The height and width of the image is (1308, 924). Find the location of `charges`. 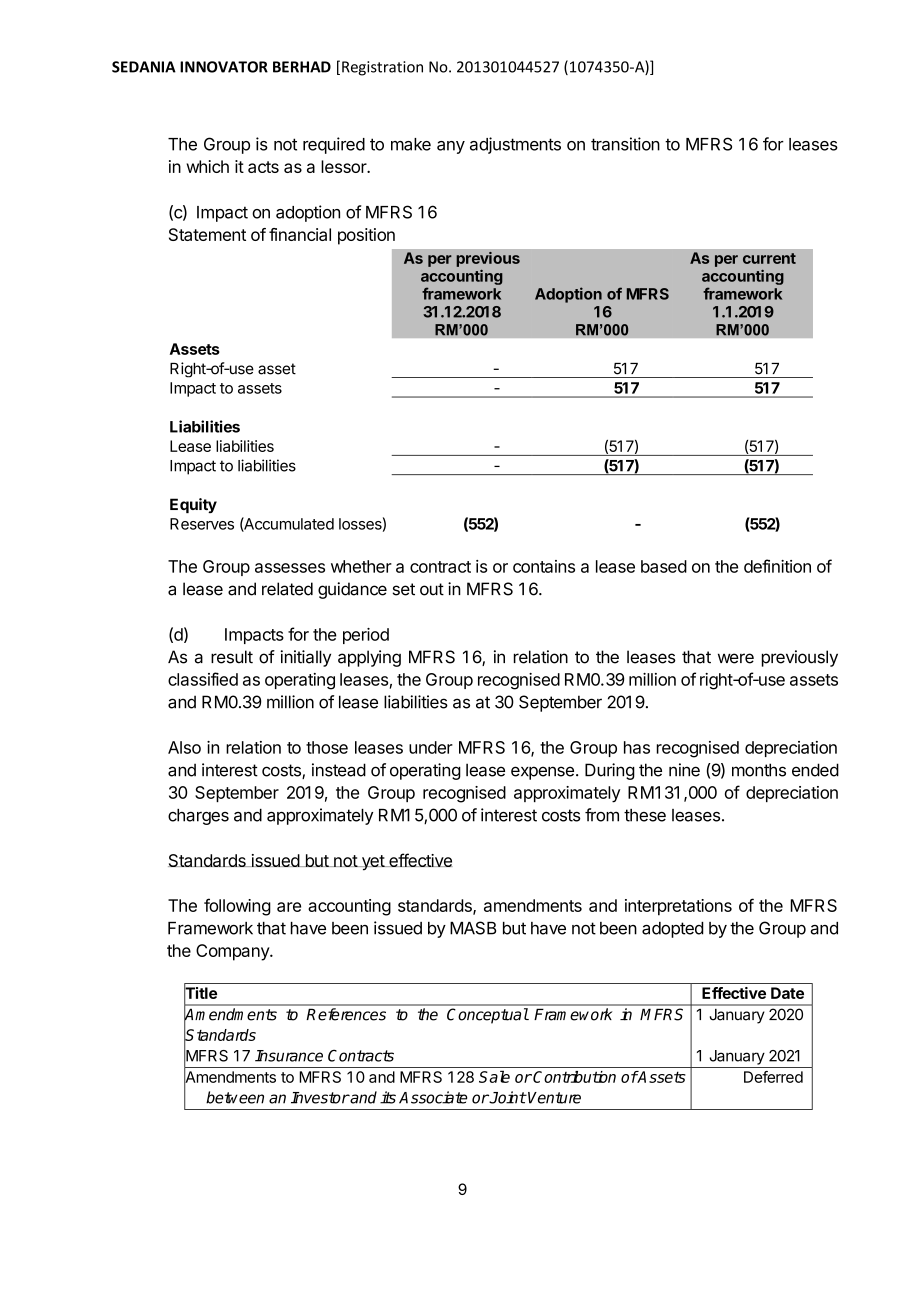

charges is located at coordinates (198, 817).
